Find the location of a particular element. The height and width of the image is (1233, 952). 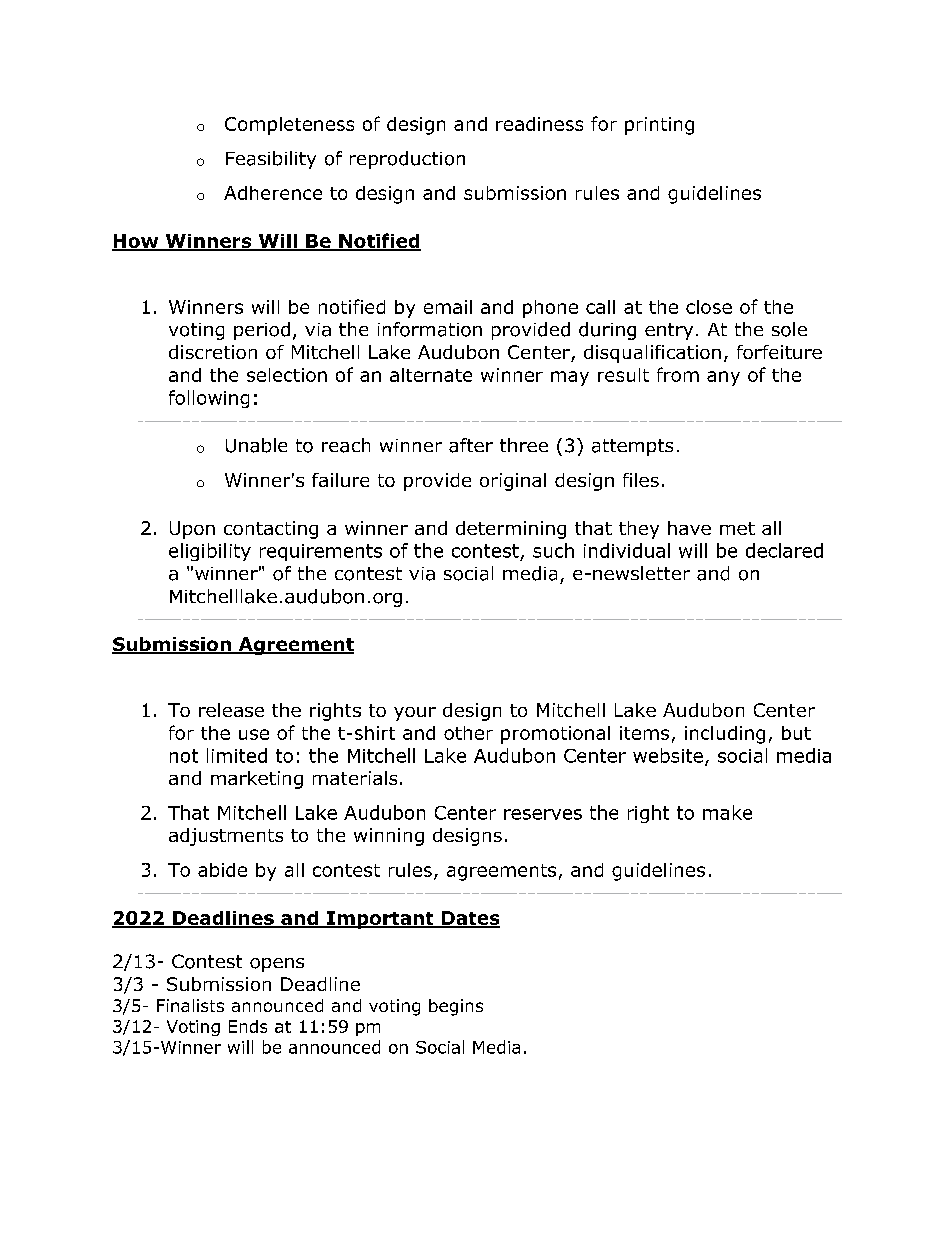

printing is located at coordinates (659, 126).
